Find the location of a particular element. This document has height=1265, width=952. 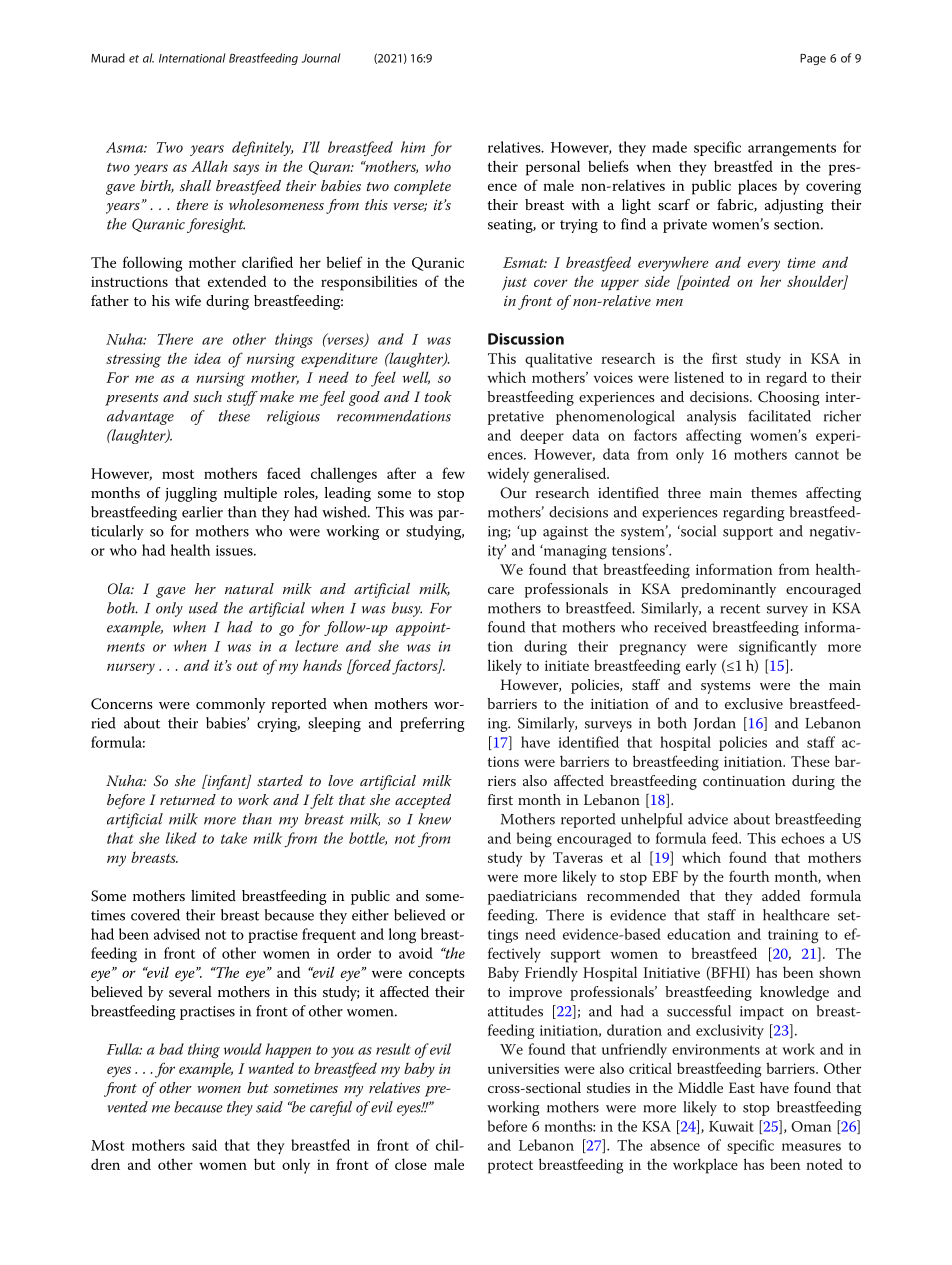

Page is located at coordinates (813, 59).
